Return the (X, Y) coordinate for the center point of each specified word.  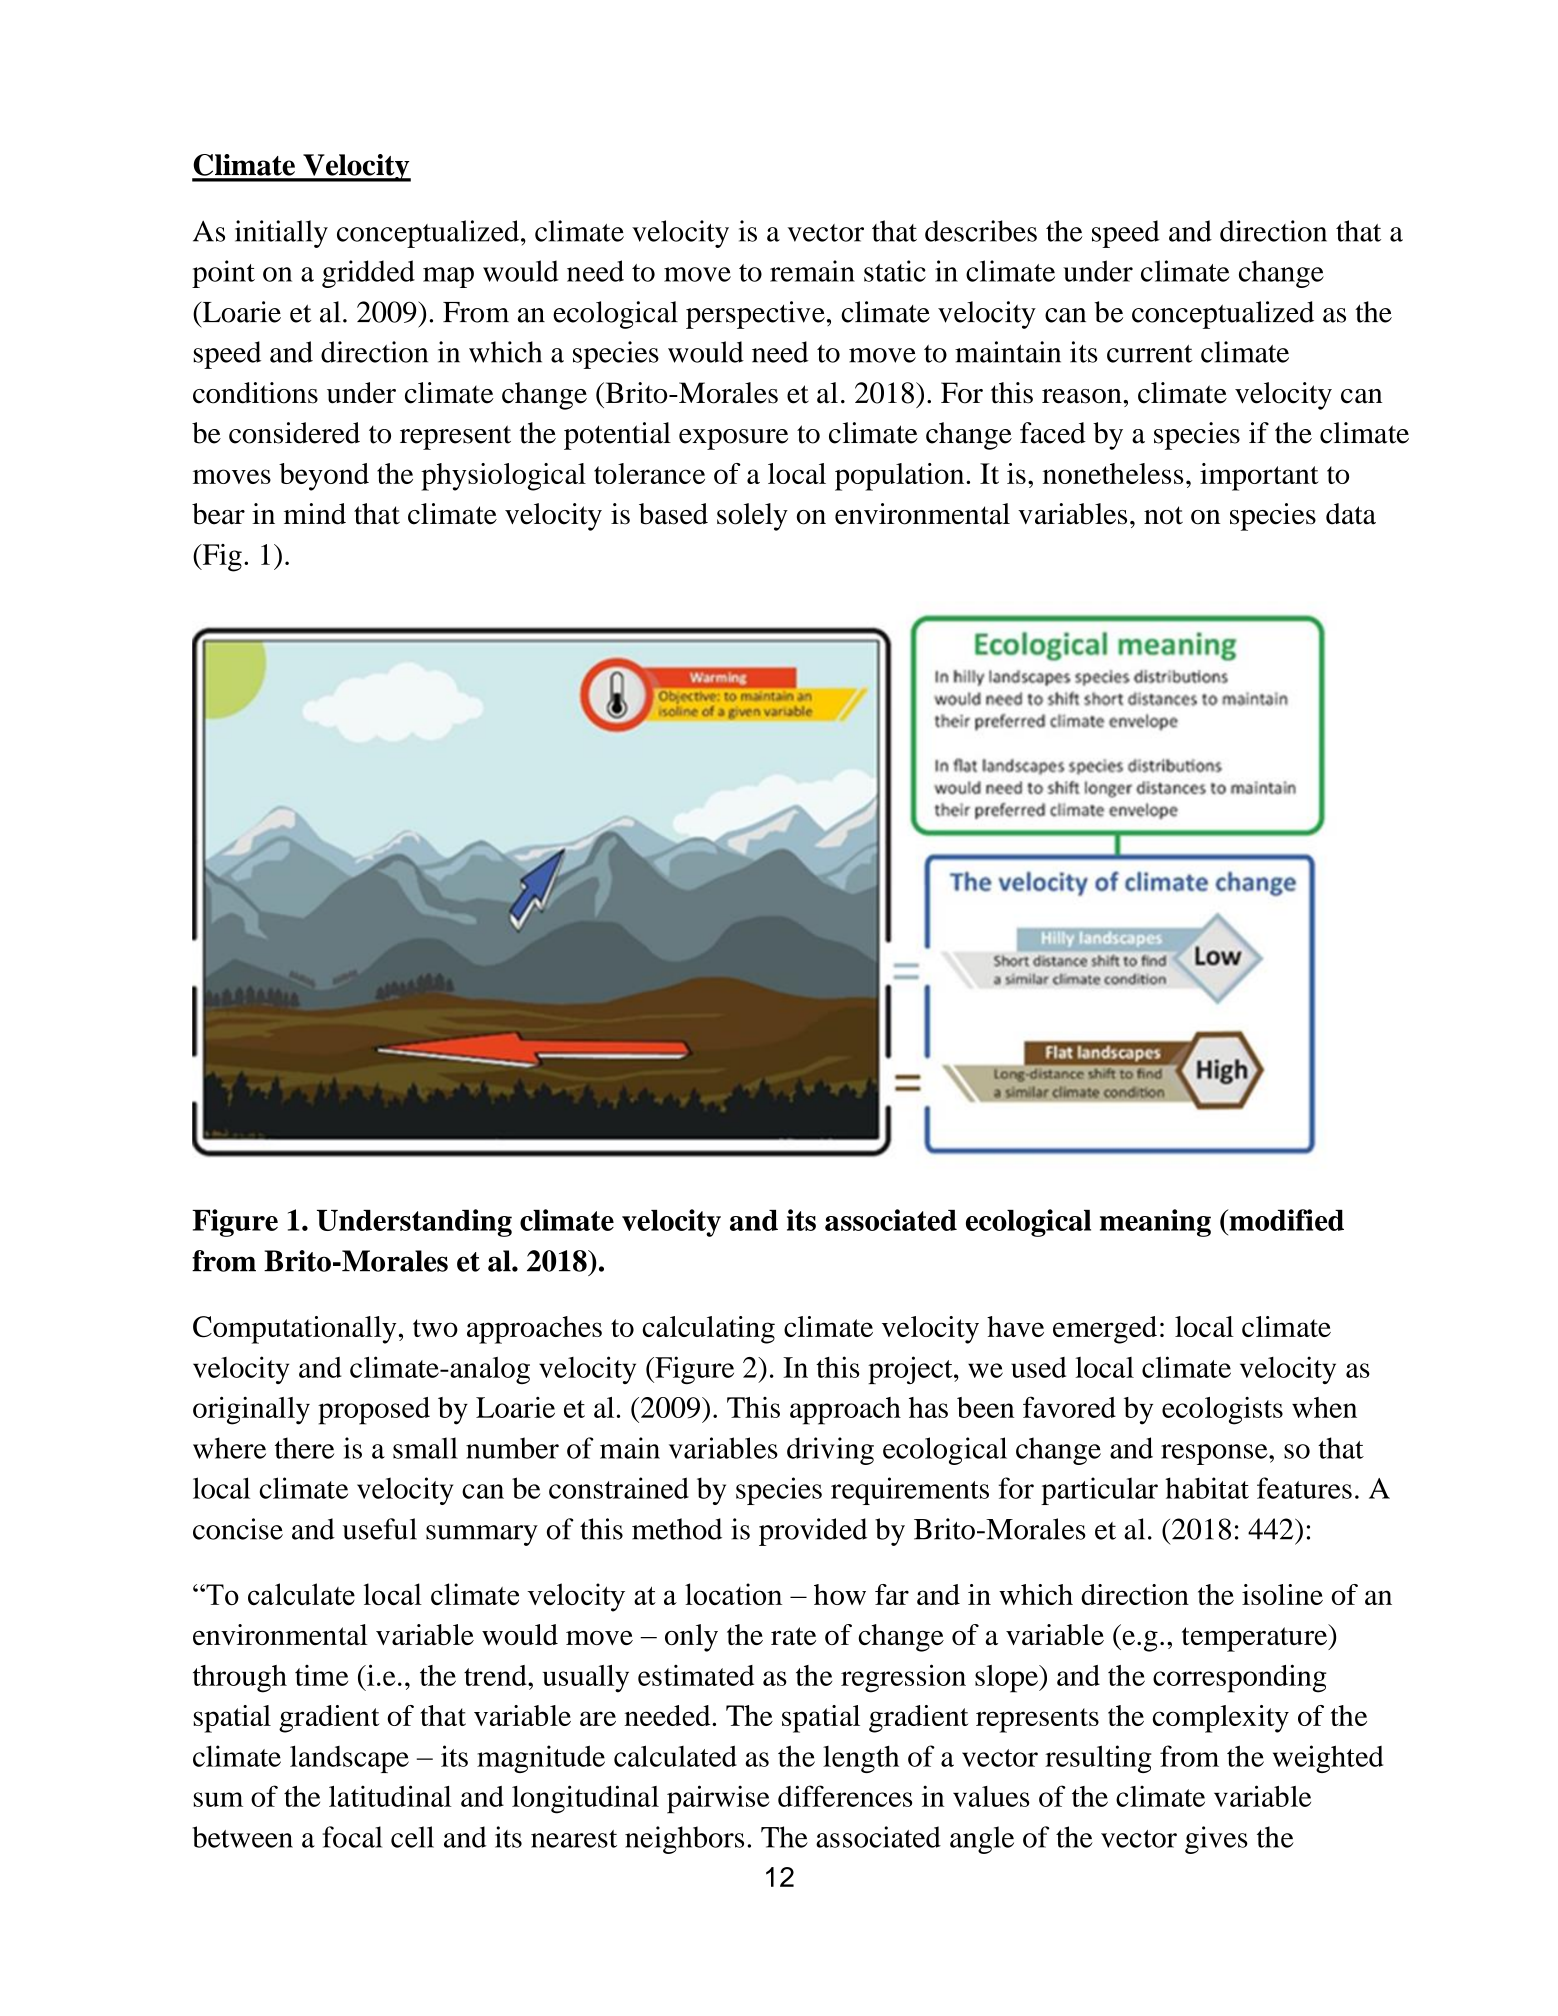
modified (1285, 1220)
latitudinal (390, 1796)
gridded (368, 274)
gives (1216, 1840)
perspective (755, 315)
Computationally (294, 1330)
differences (845, 1796)
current (1150, 354)
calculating (708, 1330)
